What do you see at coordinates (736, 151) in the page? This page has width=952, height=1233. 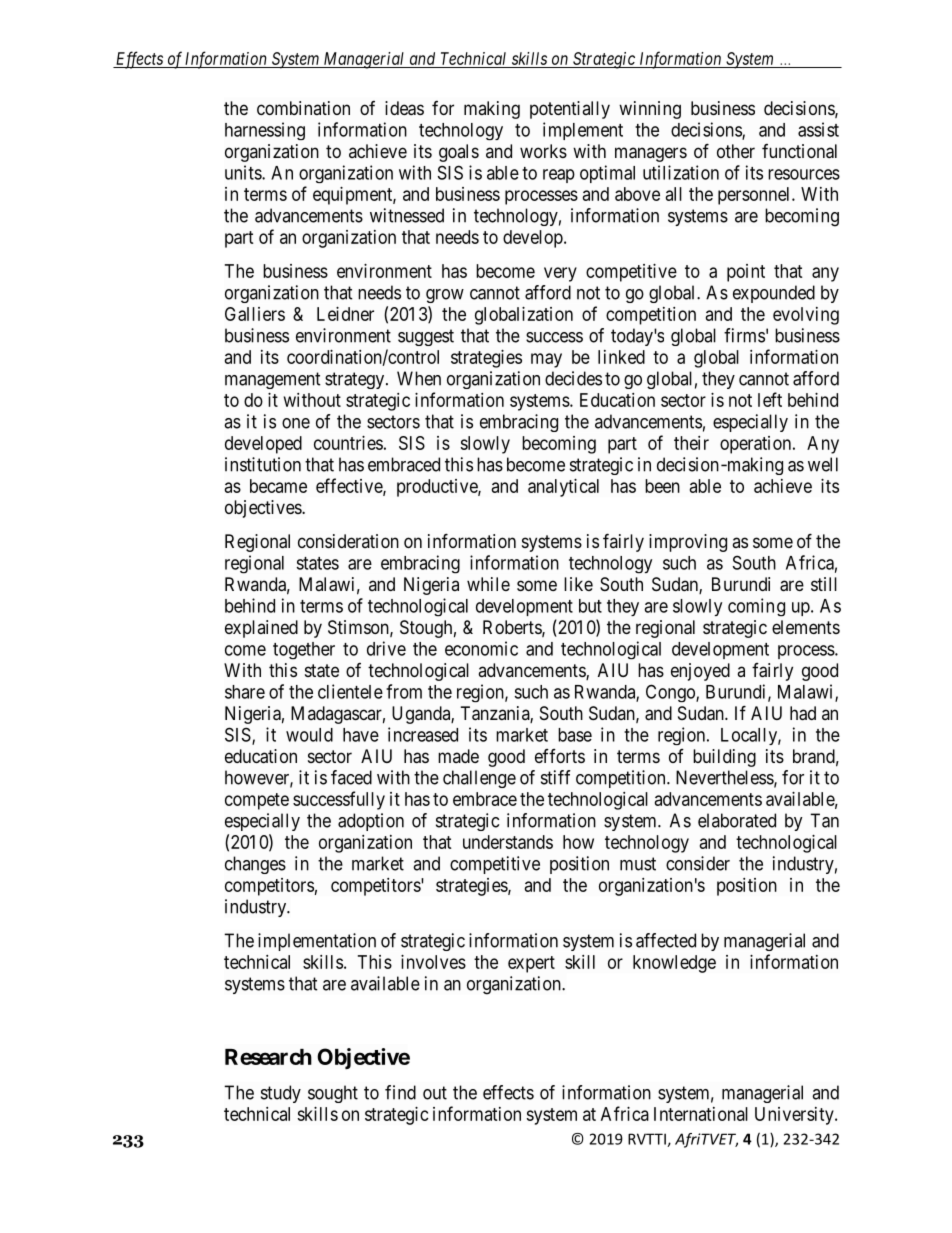 I see `other` at bounding box center [736, 151].
